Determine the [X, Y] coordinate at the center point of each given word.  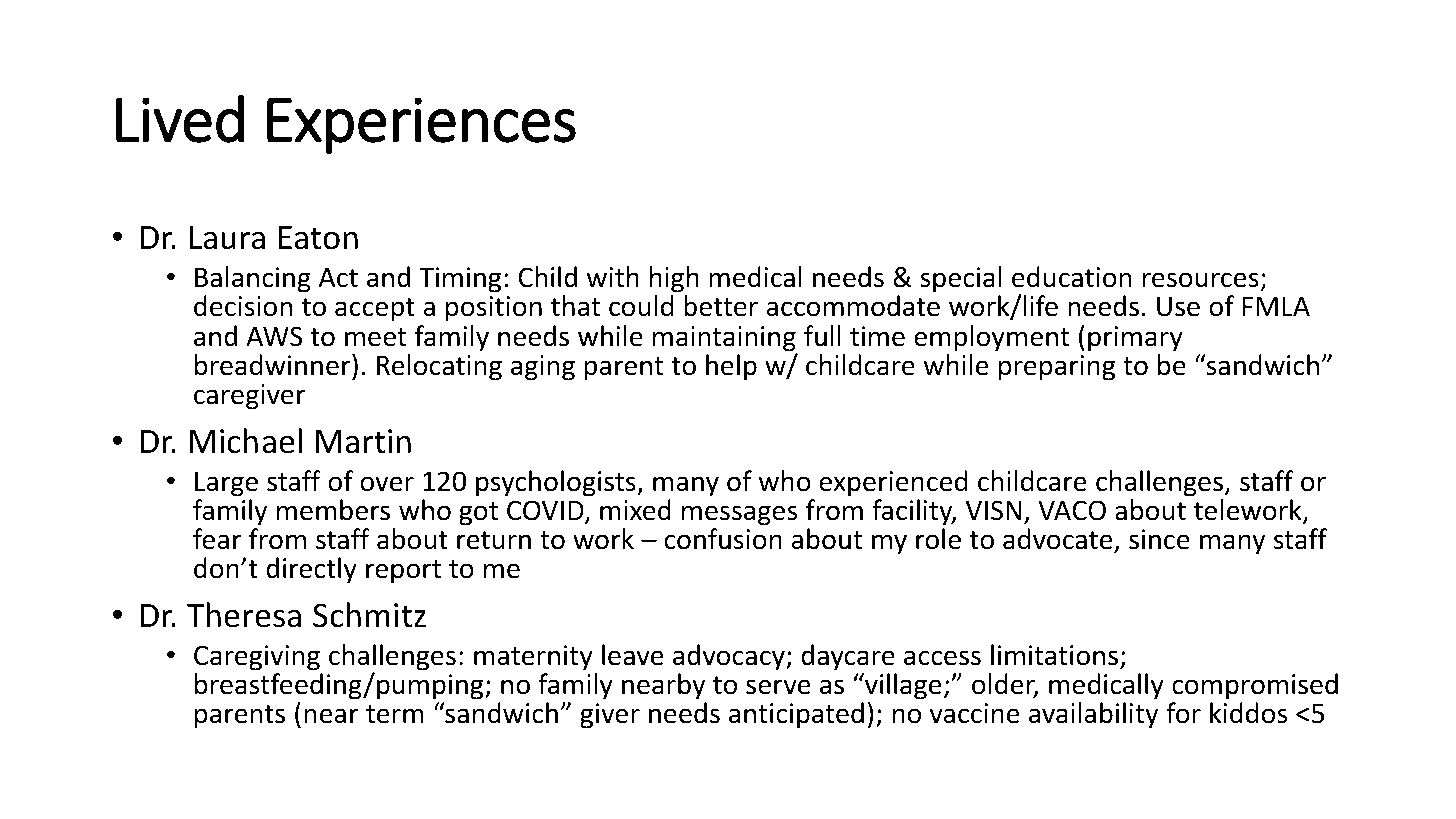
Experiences [421, 125]
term [395, 714]
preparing [1057, 368]
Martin [363, 441]
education [1072, 277]
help [731, 367]
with [613, 277]
